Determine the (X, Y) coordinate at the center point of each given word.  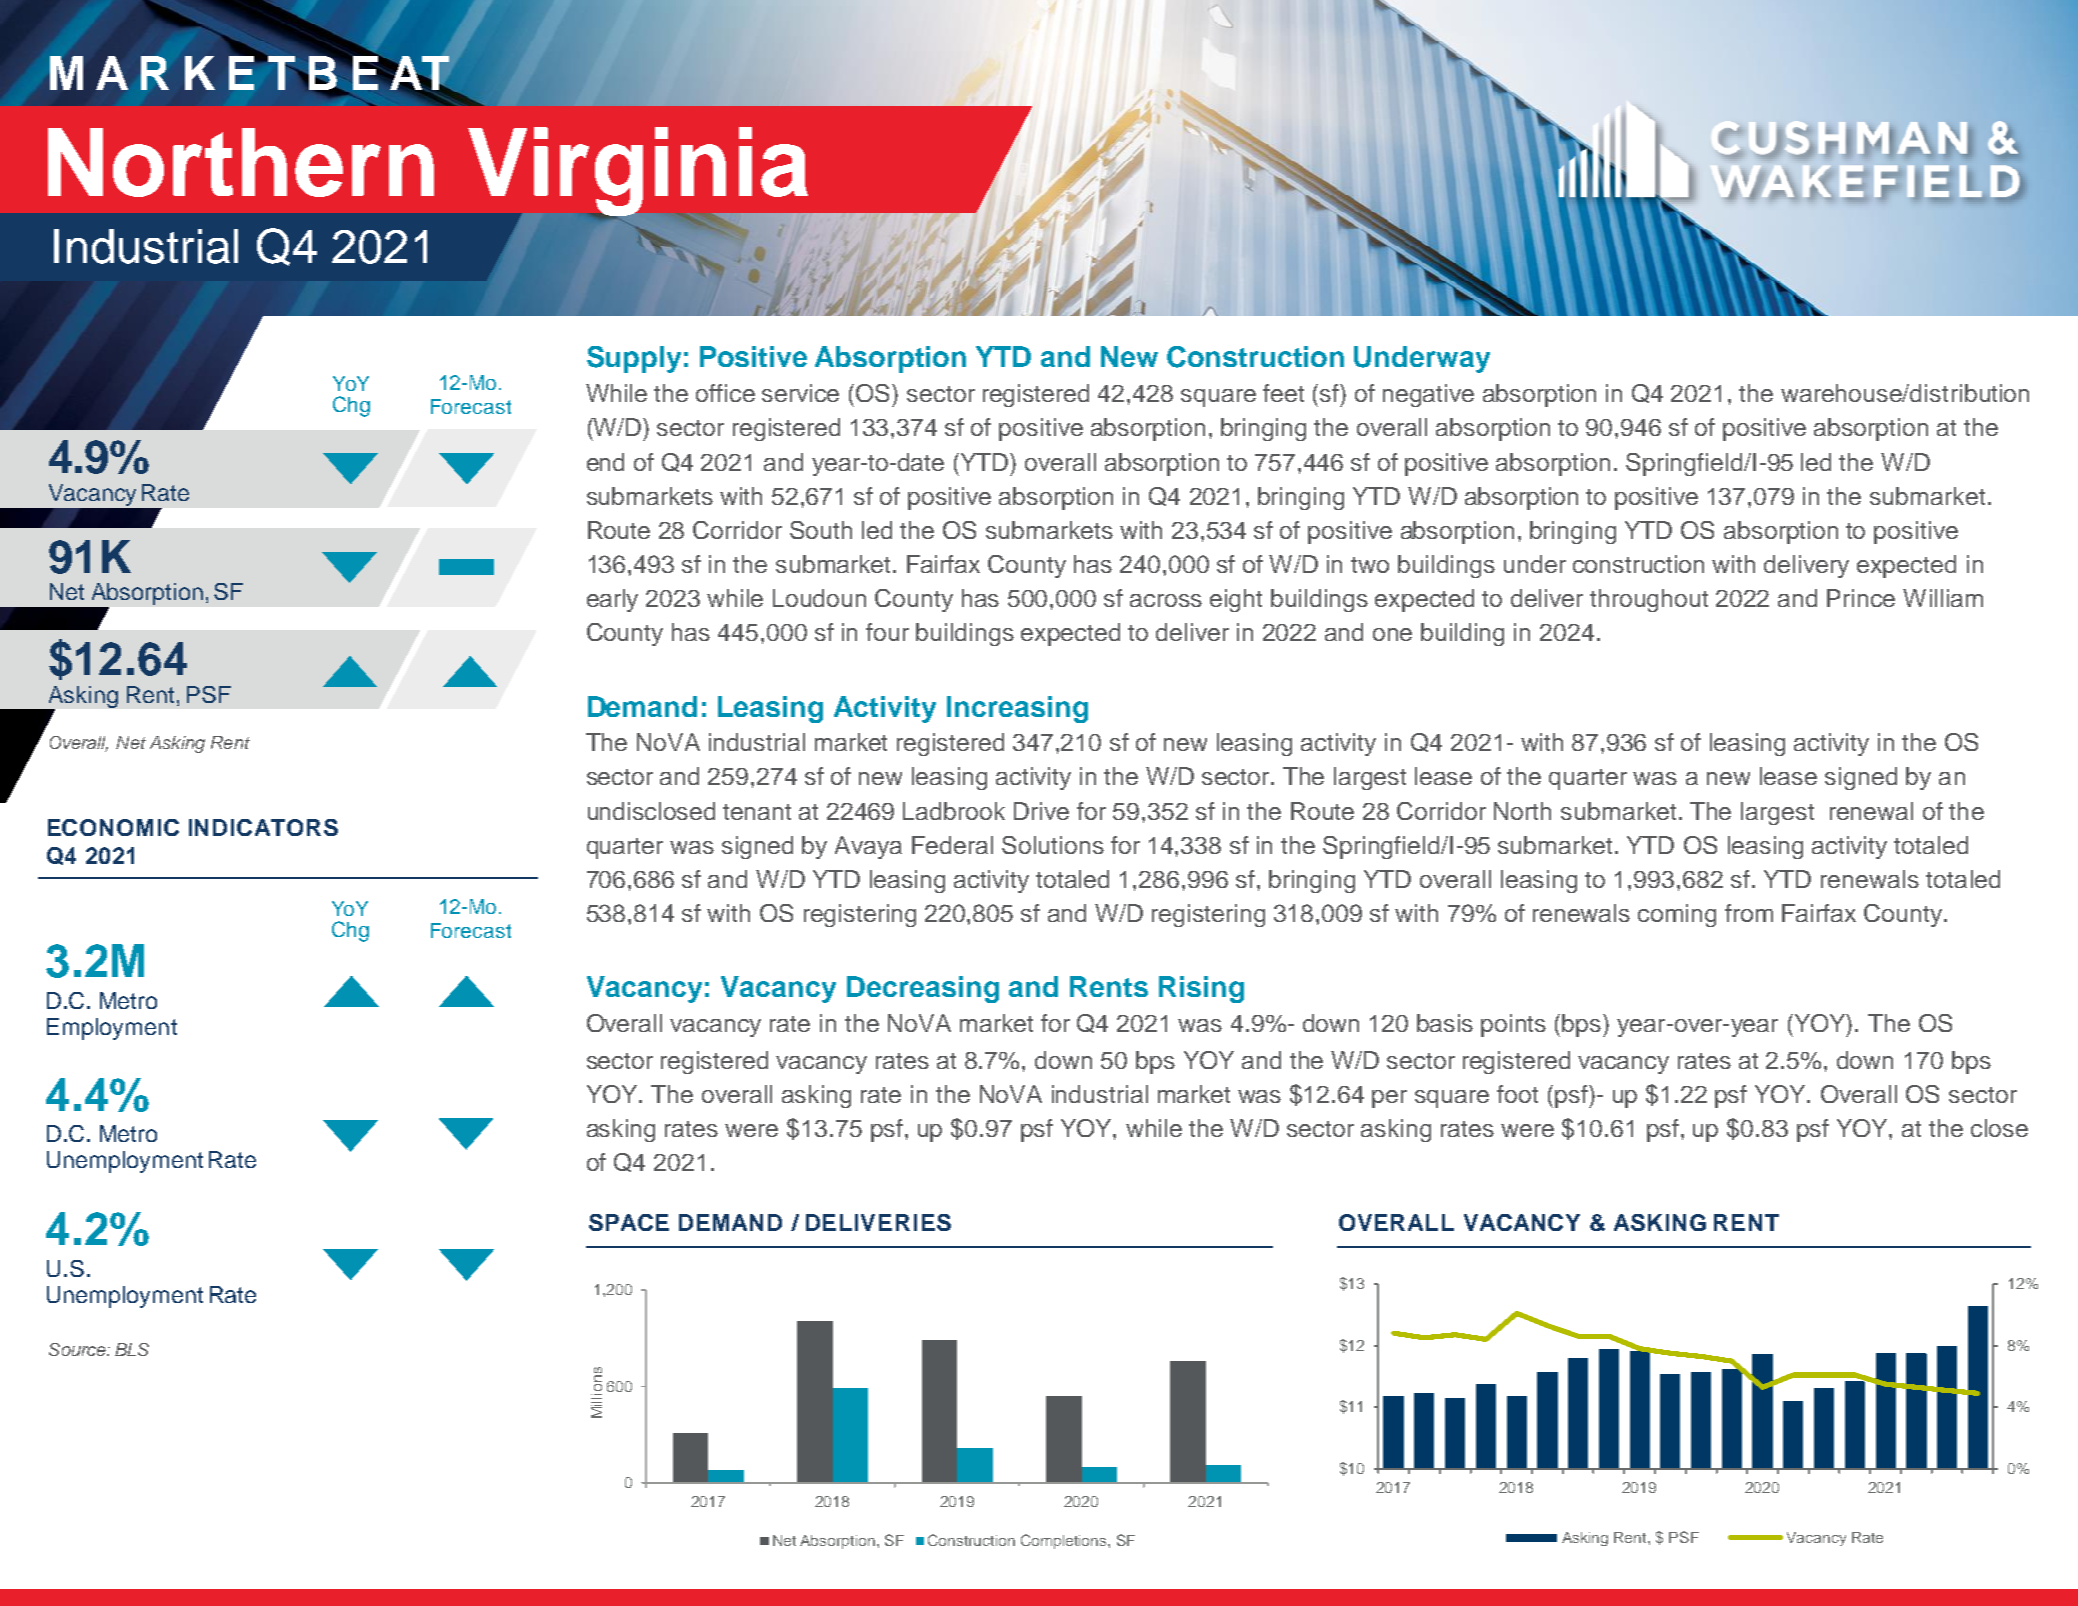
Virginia (639, 173)
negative (1428, 395)
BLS (132, 1349)
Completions (1065, 1541)
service (800, 393)
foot (1517, 1094)
